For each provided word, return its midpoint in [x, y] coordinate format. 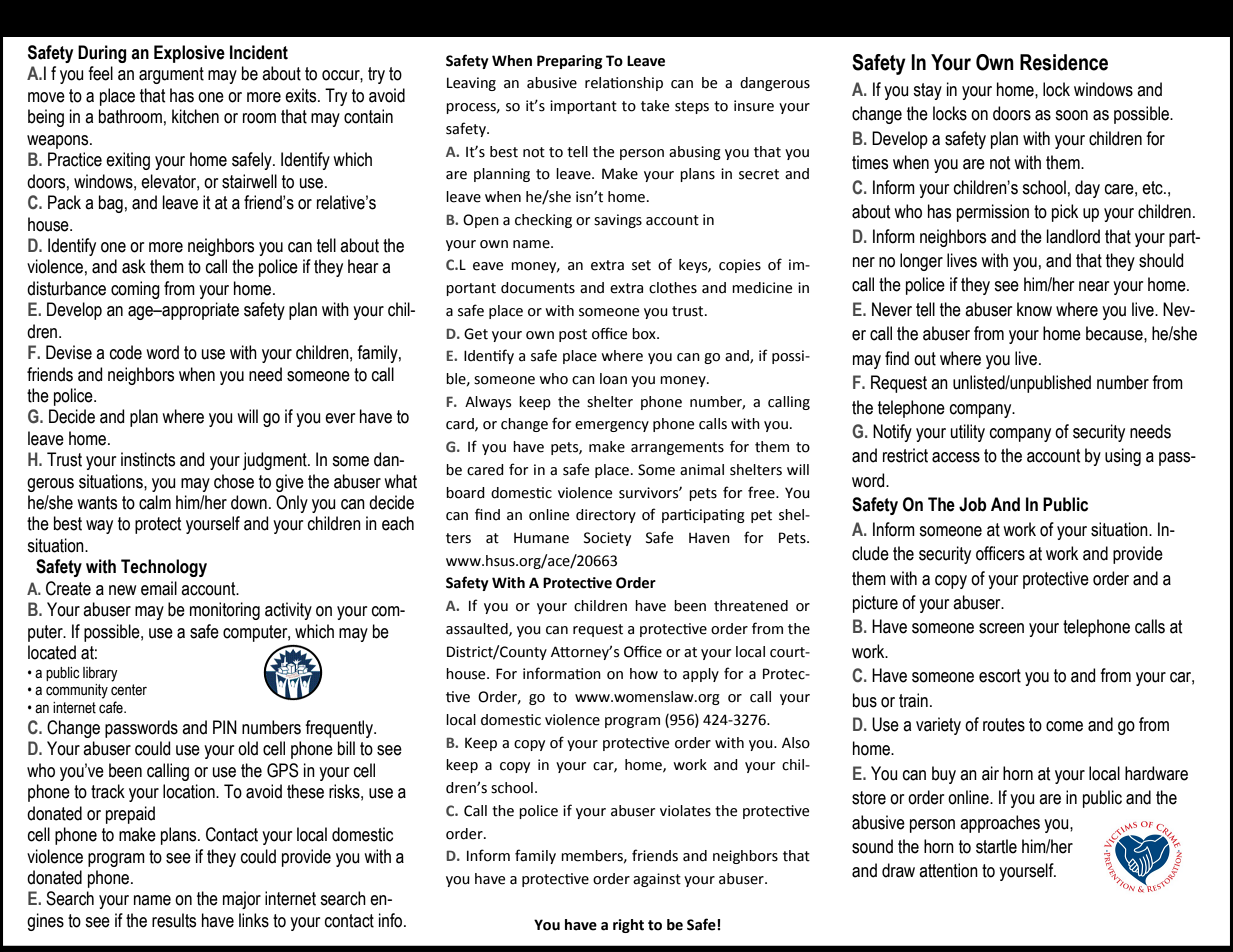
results [174, 920]
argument [171, 75]
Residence [1064, 62]
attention [948, 870]
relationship [624, 84]
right [628, 926]
